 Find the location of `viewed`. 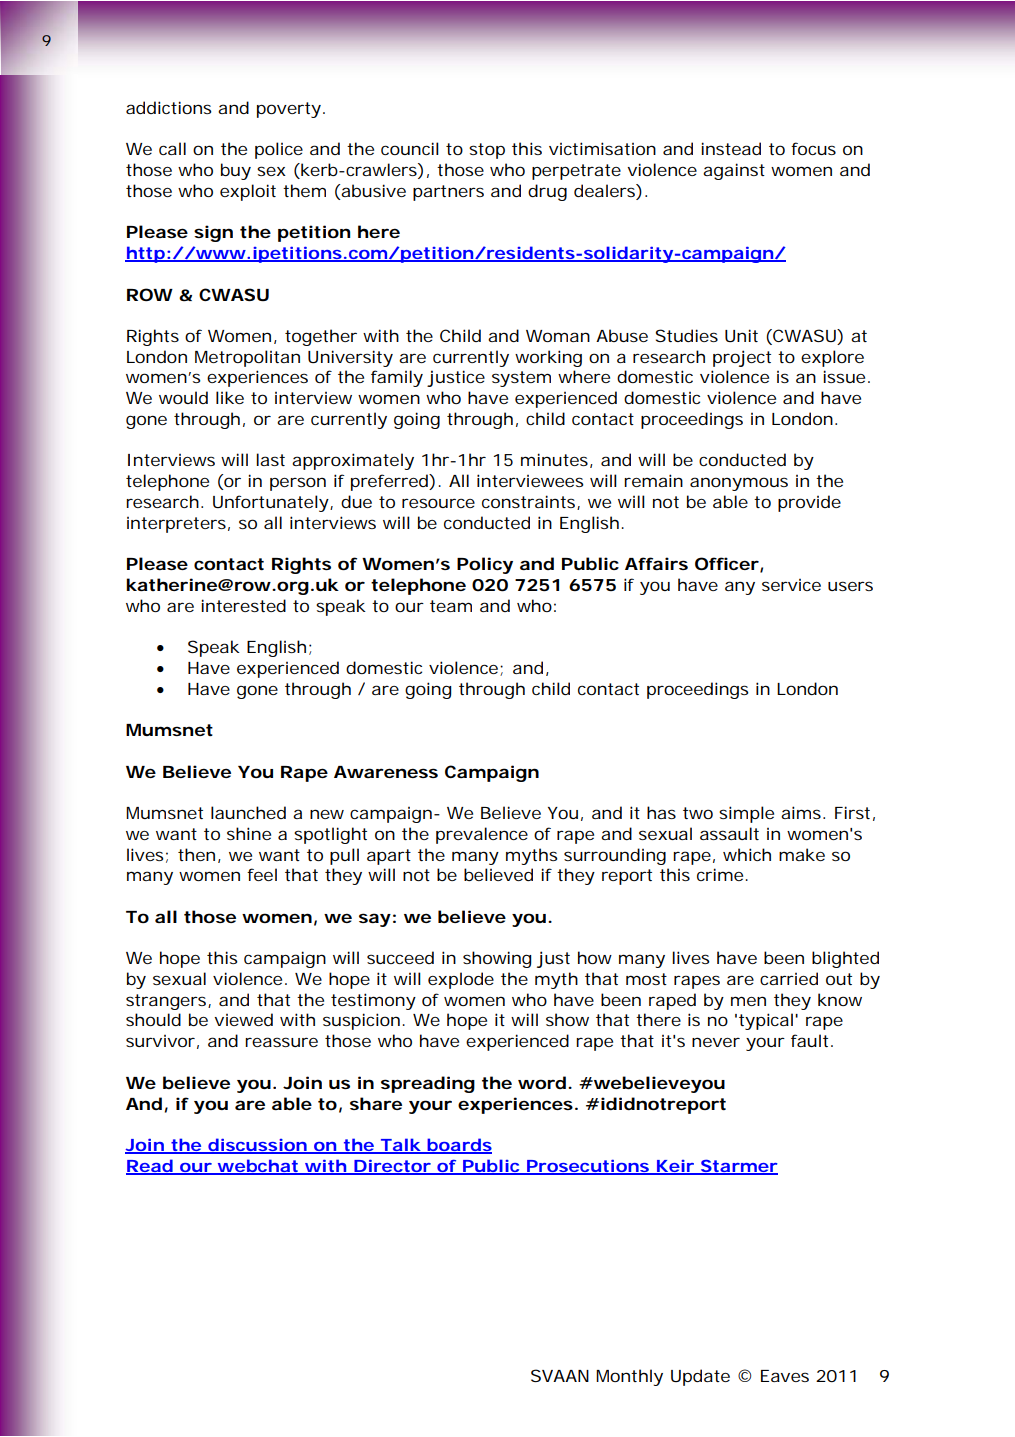

viewed is located at coordinates (243, 1019).
